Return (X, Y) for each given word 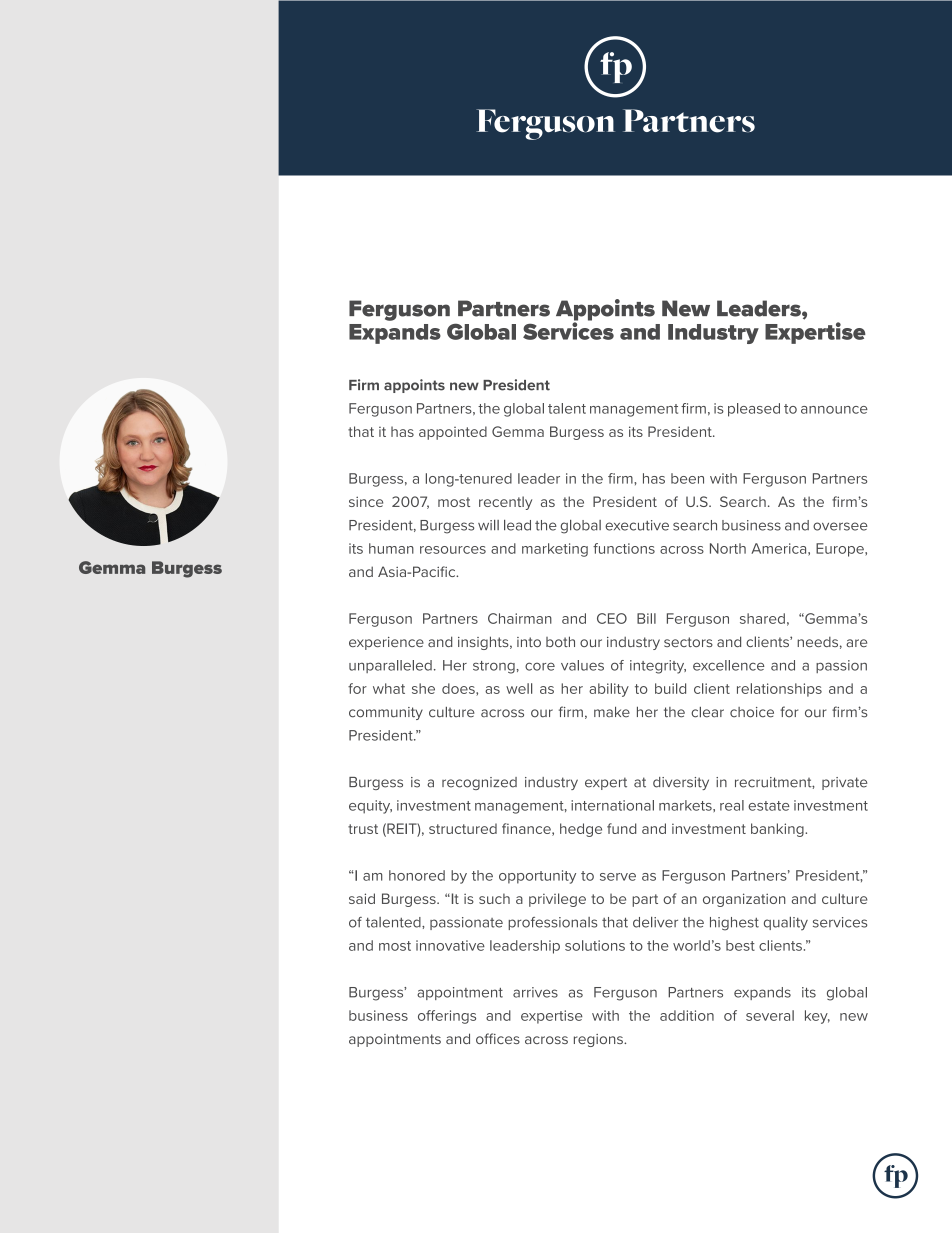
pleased (754, 410)
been (687, 478)
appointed (453, 433)
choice (752, 712)
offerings (447, 1017)
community (386, 713)
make (612, 712)
